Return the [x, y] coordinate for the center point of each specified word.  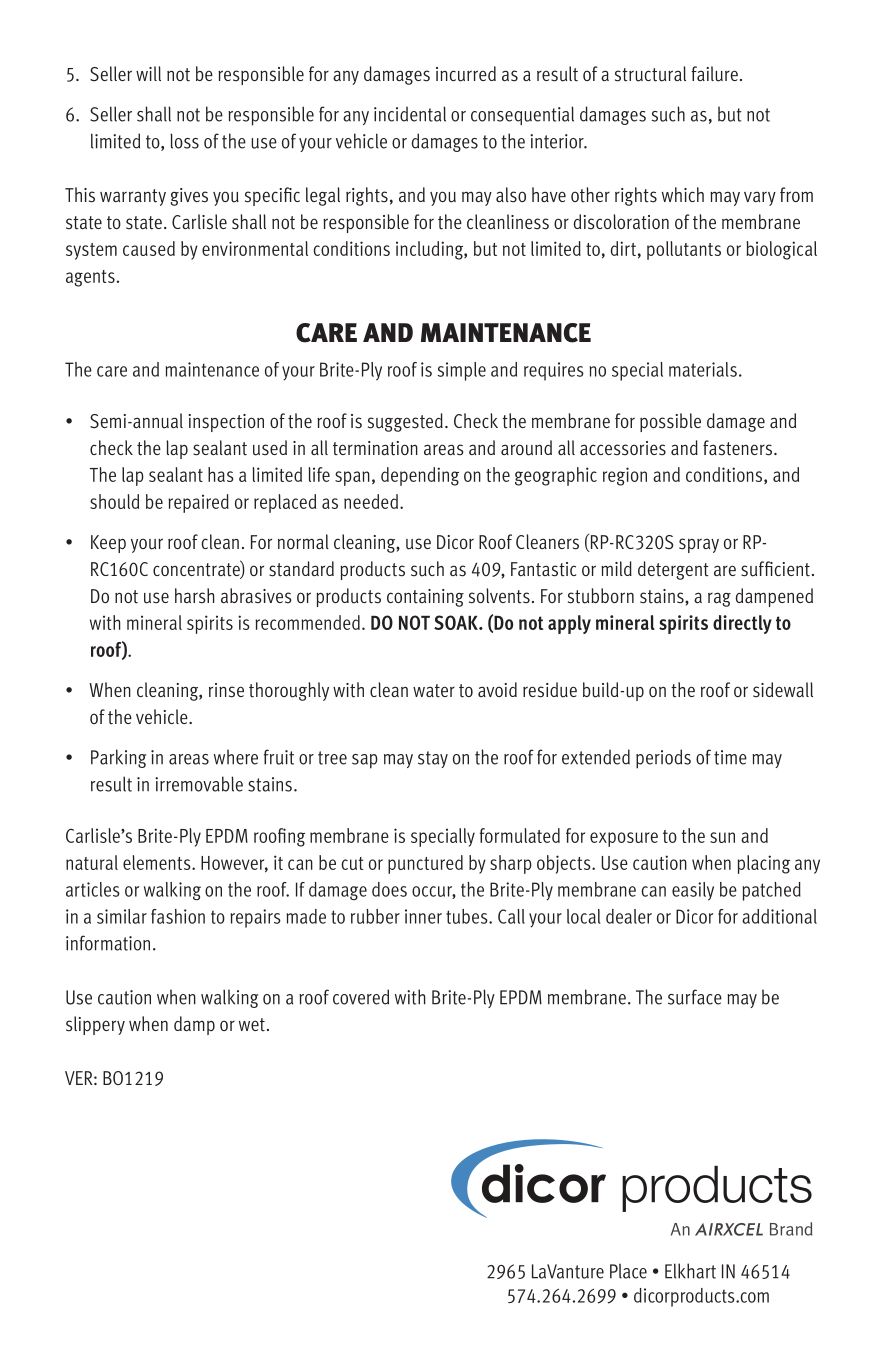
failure [715, 74]
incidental [410, 114]
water [434, 691]
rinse [226, 690]
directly [742, 624]
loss [184, 141]
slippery [95, 1025]
